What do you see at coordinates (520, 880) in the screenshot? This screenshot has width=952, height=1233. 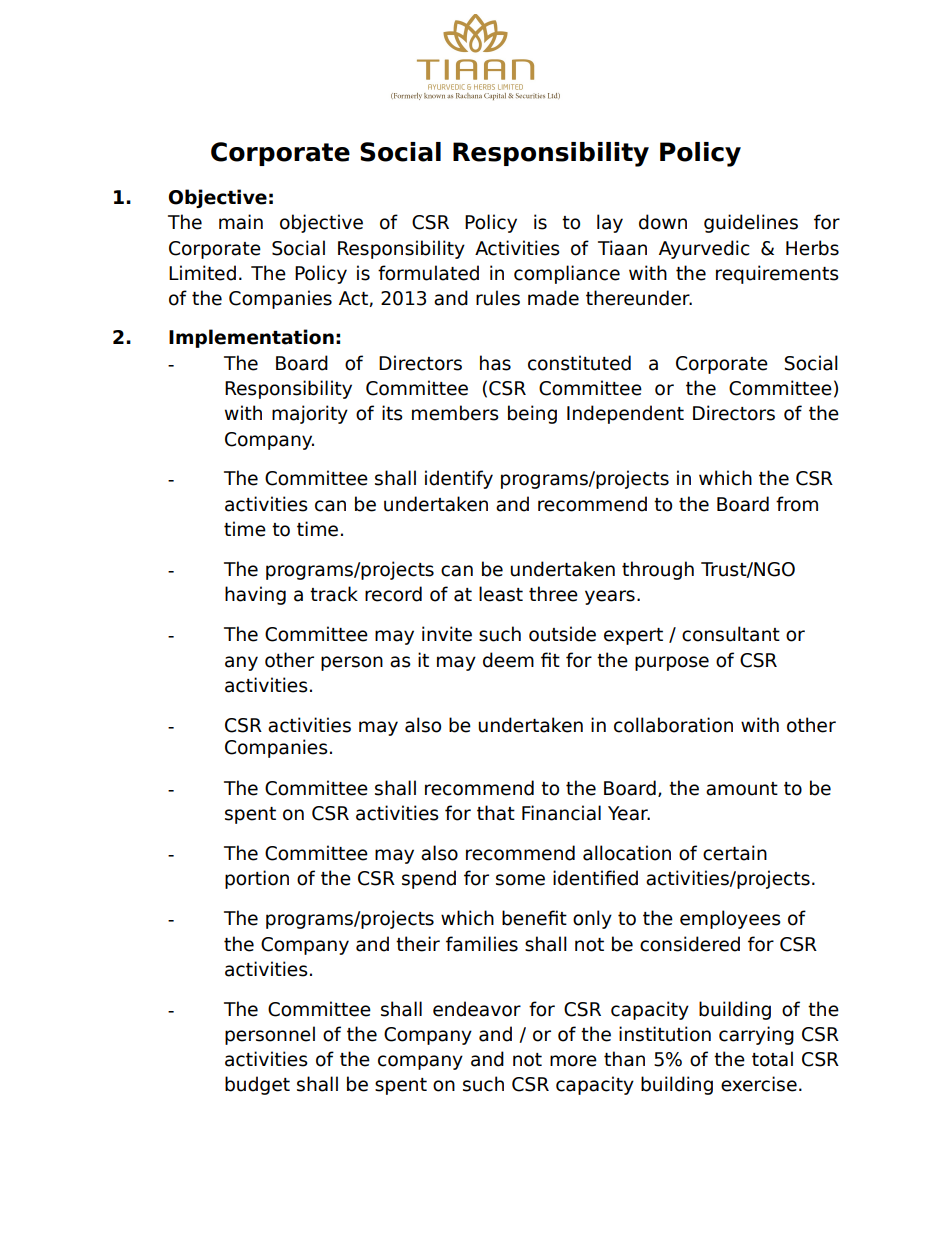 I see `some` at bounding box center [520, 880].
